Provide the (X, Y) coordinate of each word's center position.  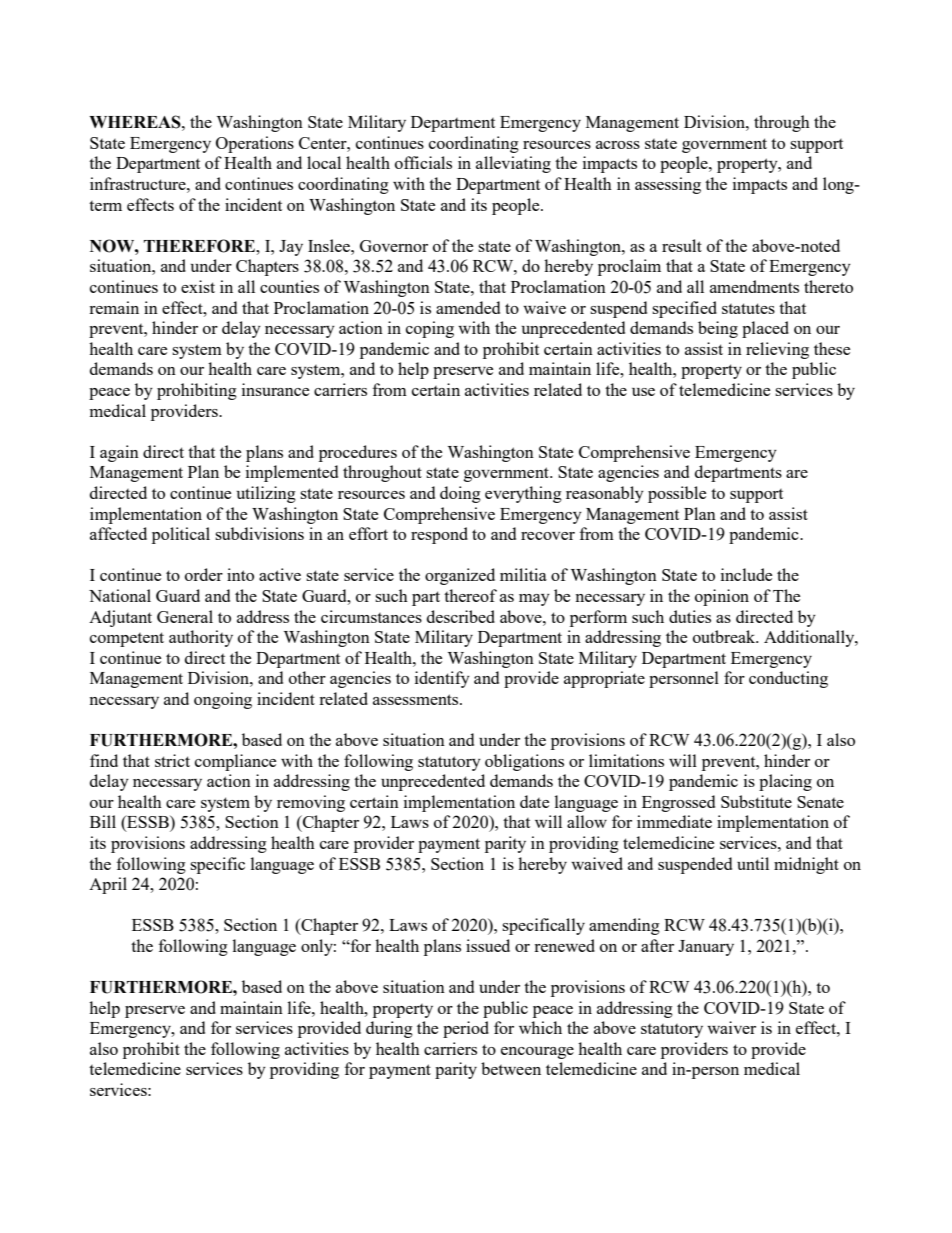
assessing (668, 185)
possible (677, 494)
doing (460, 494)
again (119, 453)
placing (785, 782)
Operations (255, 144)
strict (172, 760)
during (389, 1029)
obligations (524, 762)
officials (423, 162)
